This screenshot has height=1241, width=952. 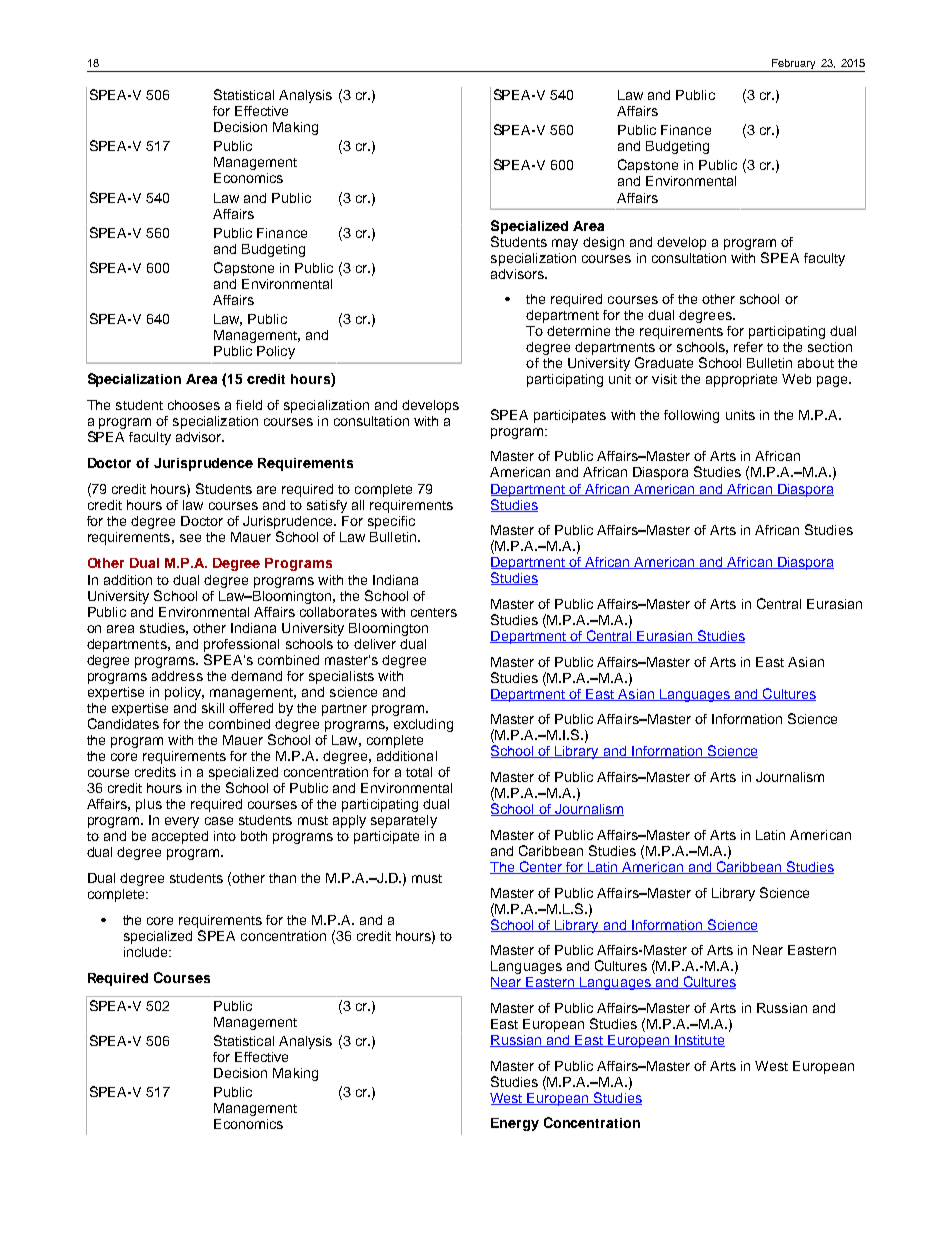 I want to click on February, so click(x=794, y=65).
